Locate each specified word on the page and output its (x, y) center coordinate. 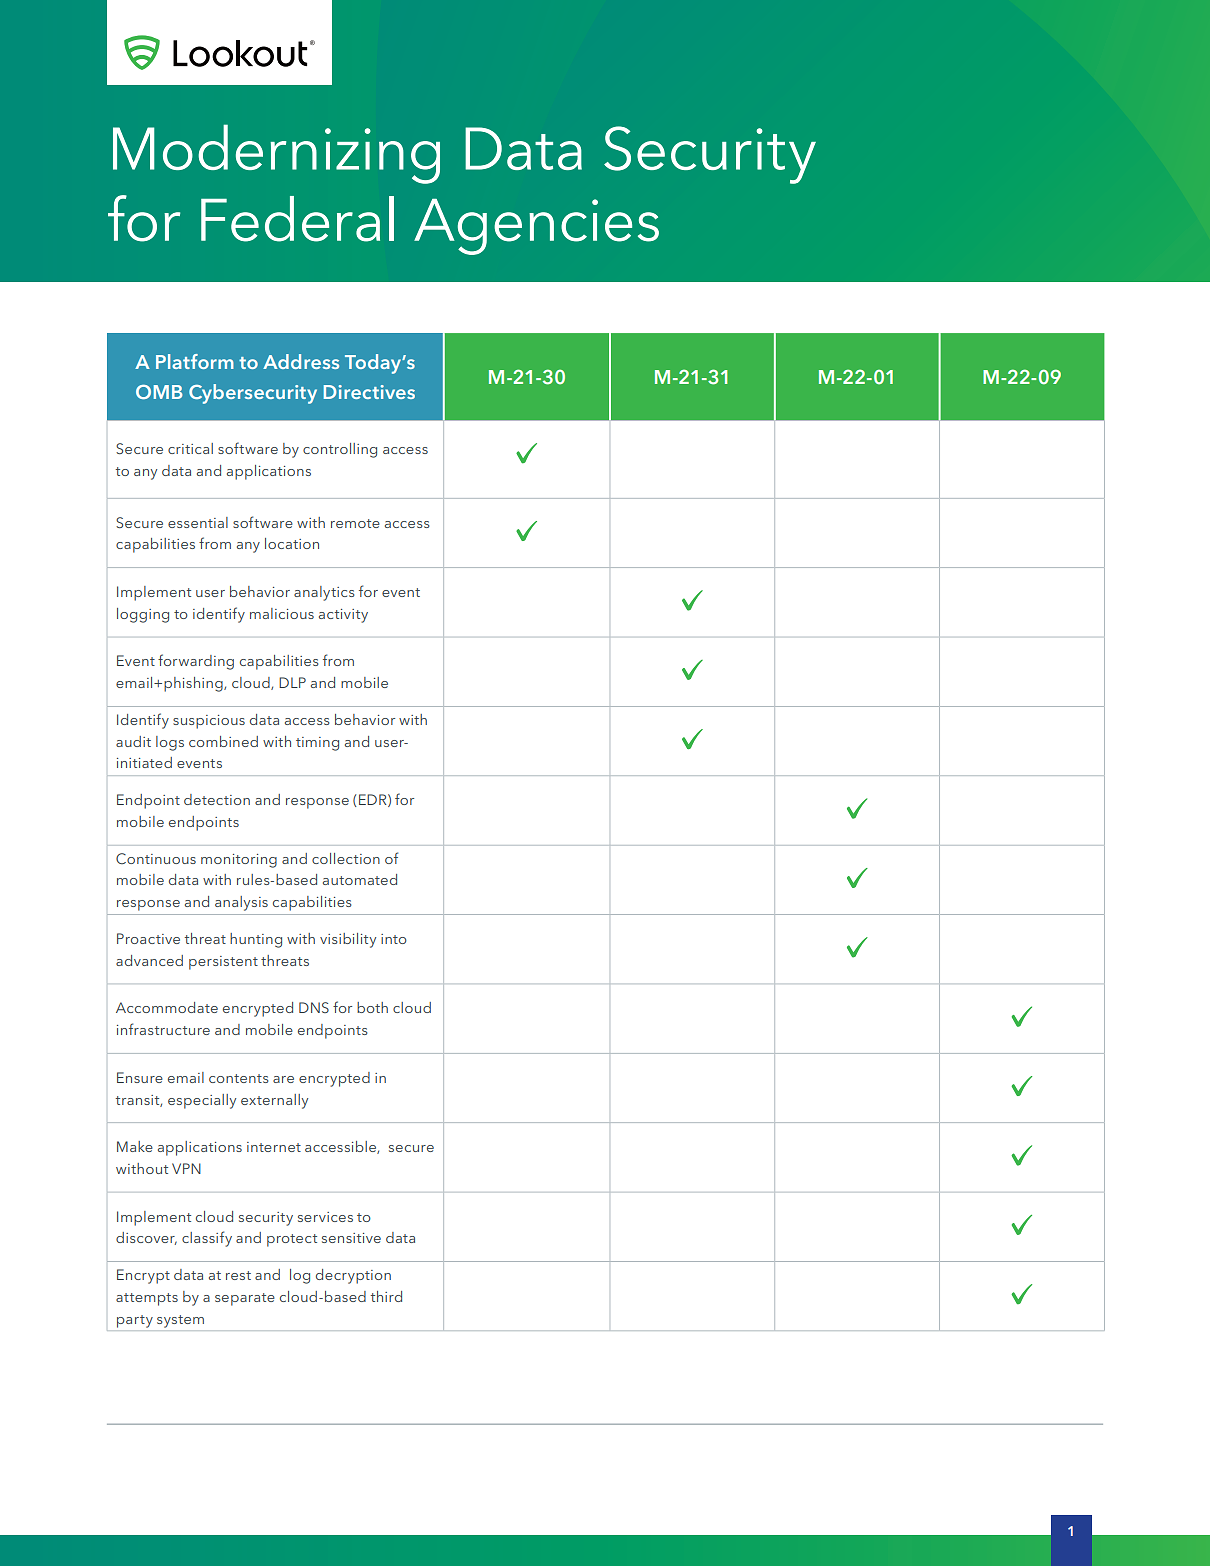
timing (317, 744)
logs (170, 743)
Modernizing (276, 154)
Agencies (536, 227)
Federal (297, 219)
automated (360, 879)
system (180, 1321)
